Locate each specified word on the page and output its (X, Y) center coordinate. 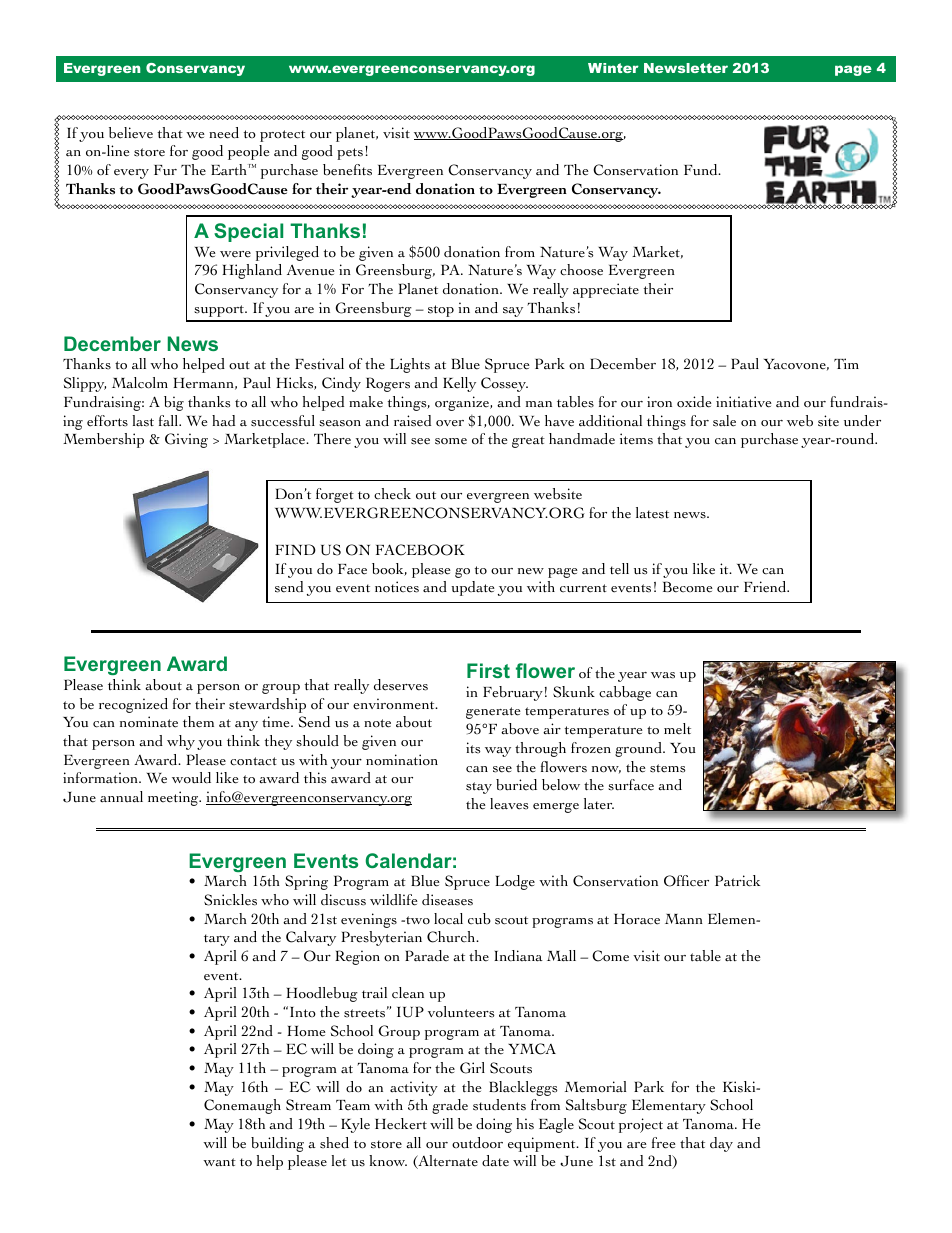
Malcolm (140, 383)
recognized (133, 705)
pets (350, 154)
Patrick (737, 881)
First (488, 670)
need (224, 133)
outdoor (477, 1143)
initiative (744, 402)
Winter (613, 68)
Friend (766, 587)
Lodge (515, 882)
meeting (174, 798)
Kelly (459, 384)
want (219, 1162)
